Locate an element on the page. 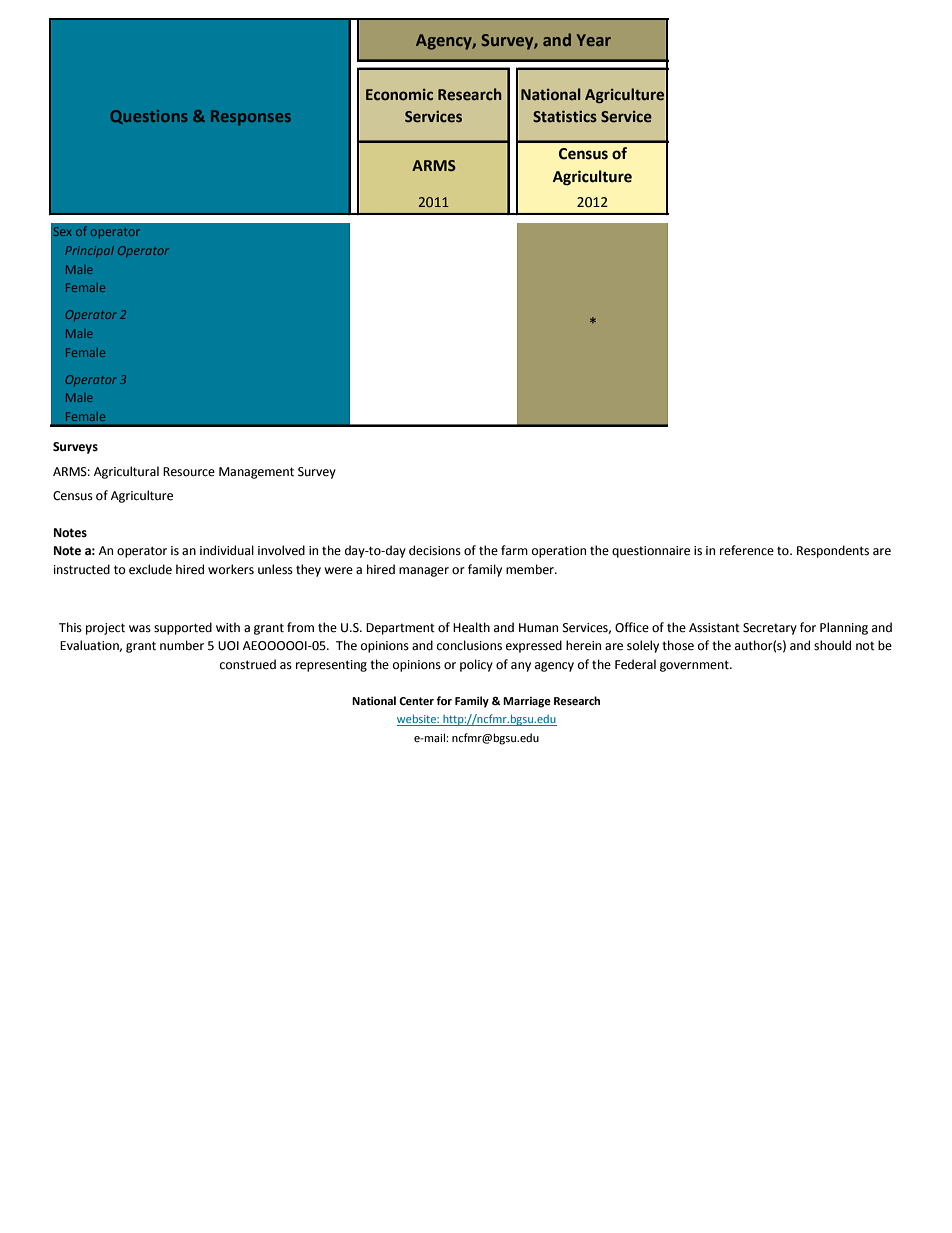  Statistics is located at coordinates (565, 116).
